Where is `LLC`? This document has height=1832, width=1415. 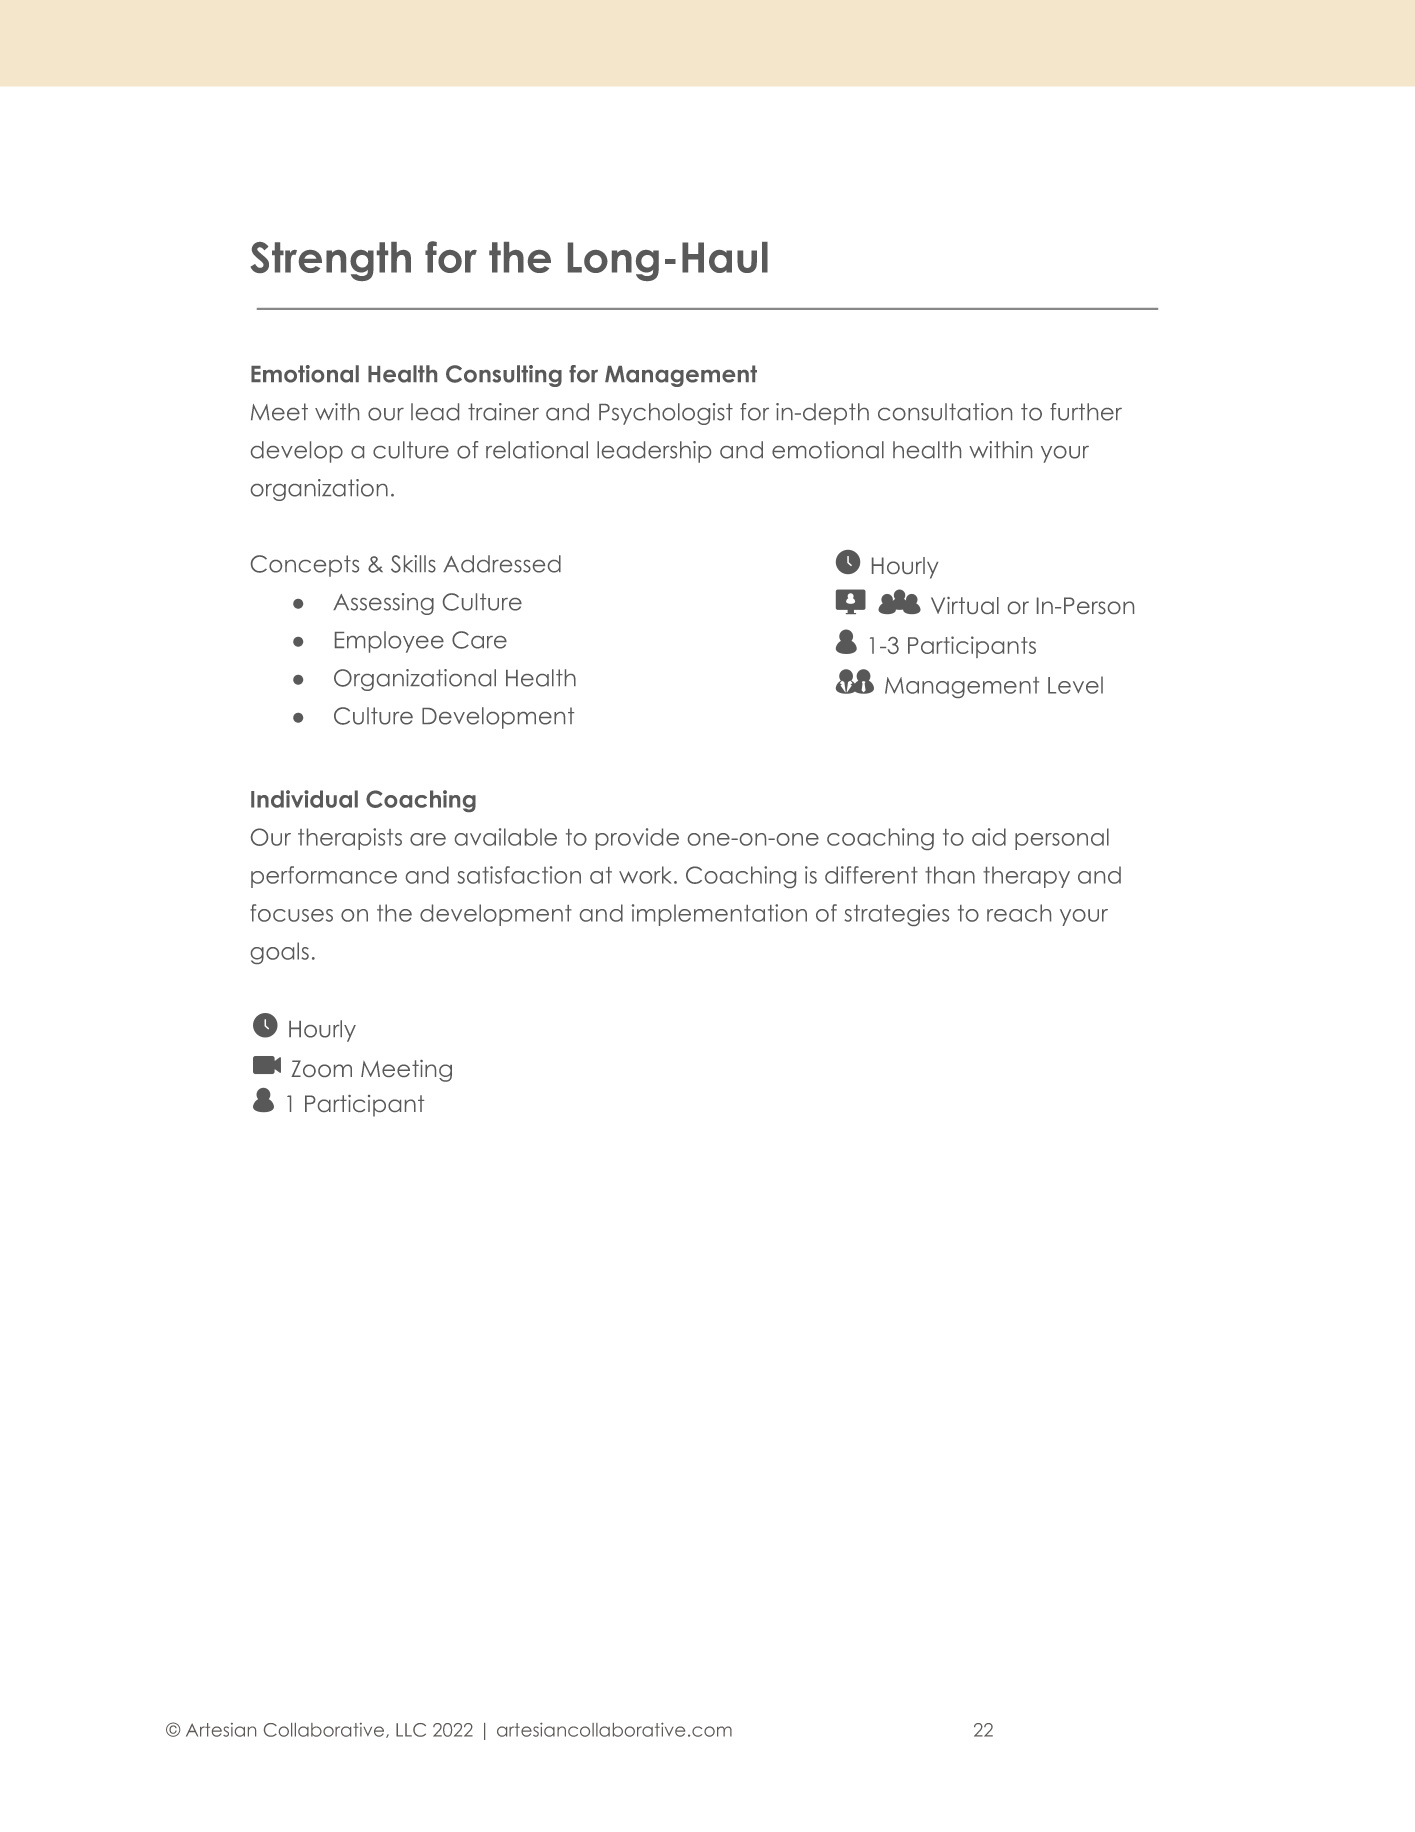
LLC is located at coordinates (411, 1730).
